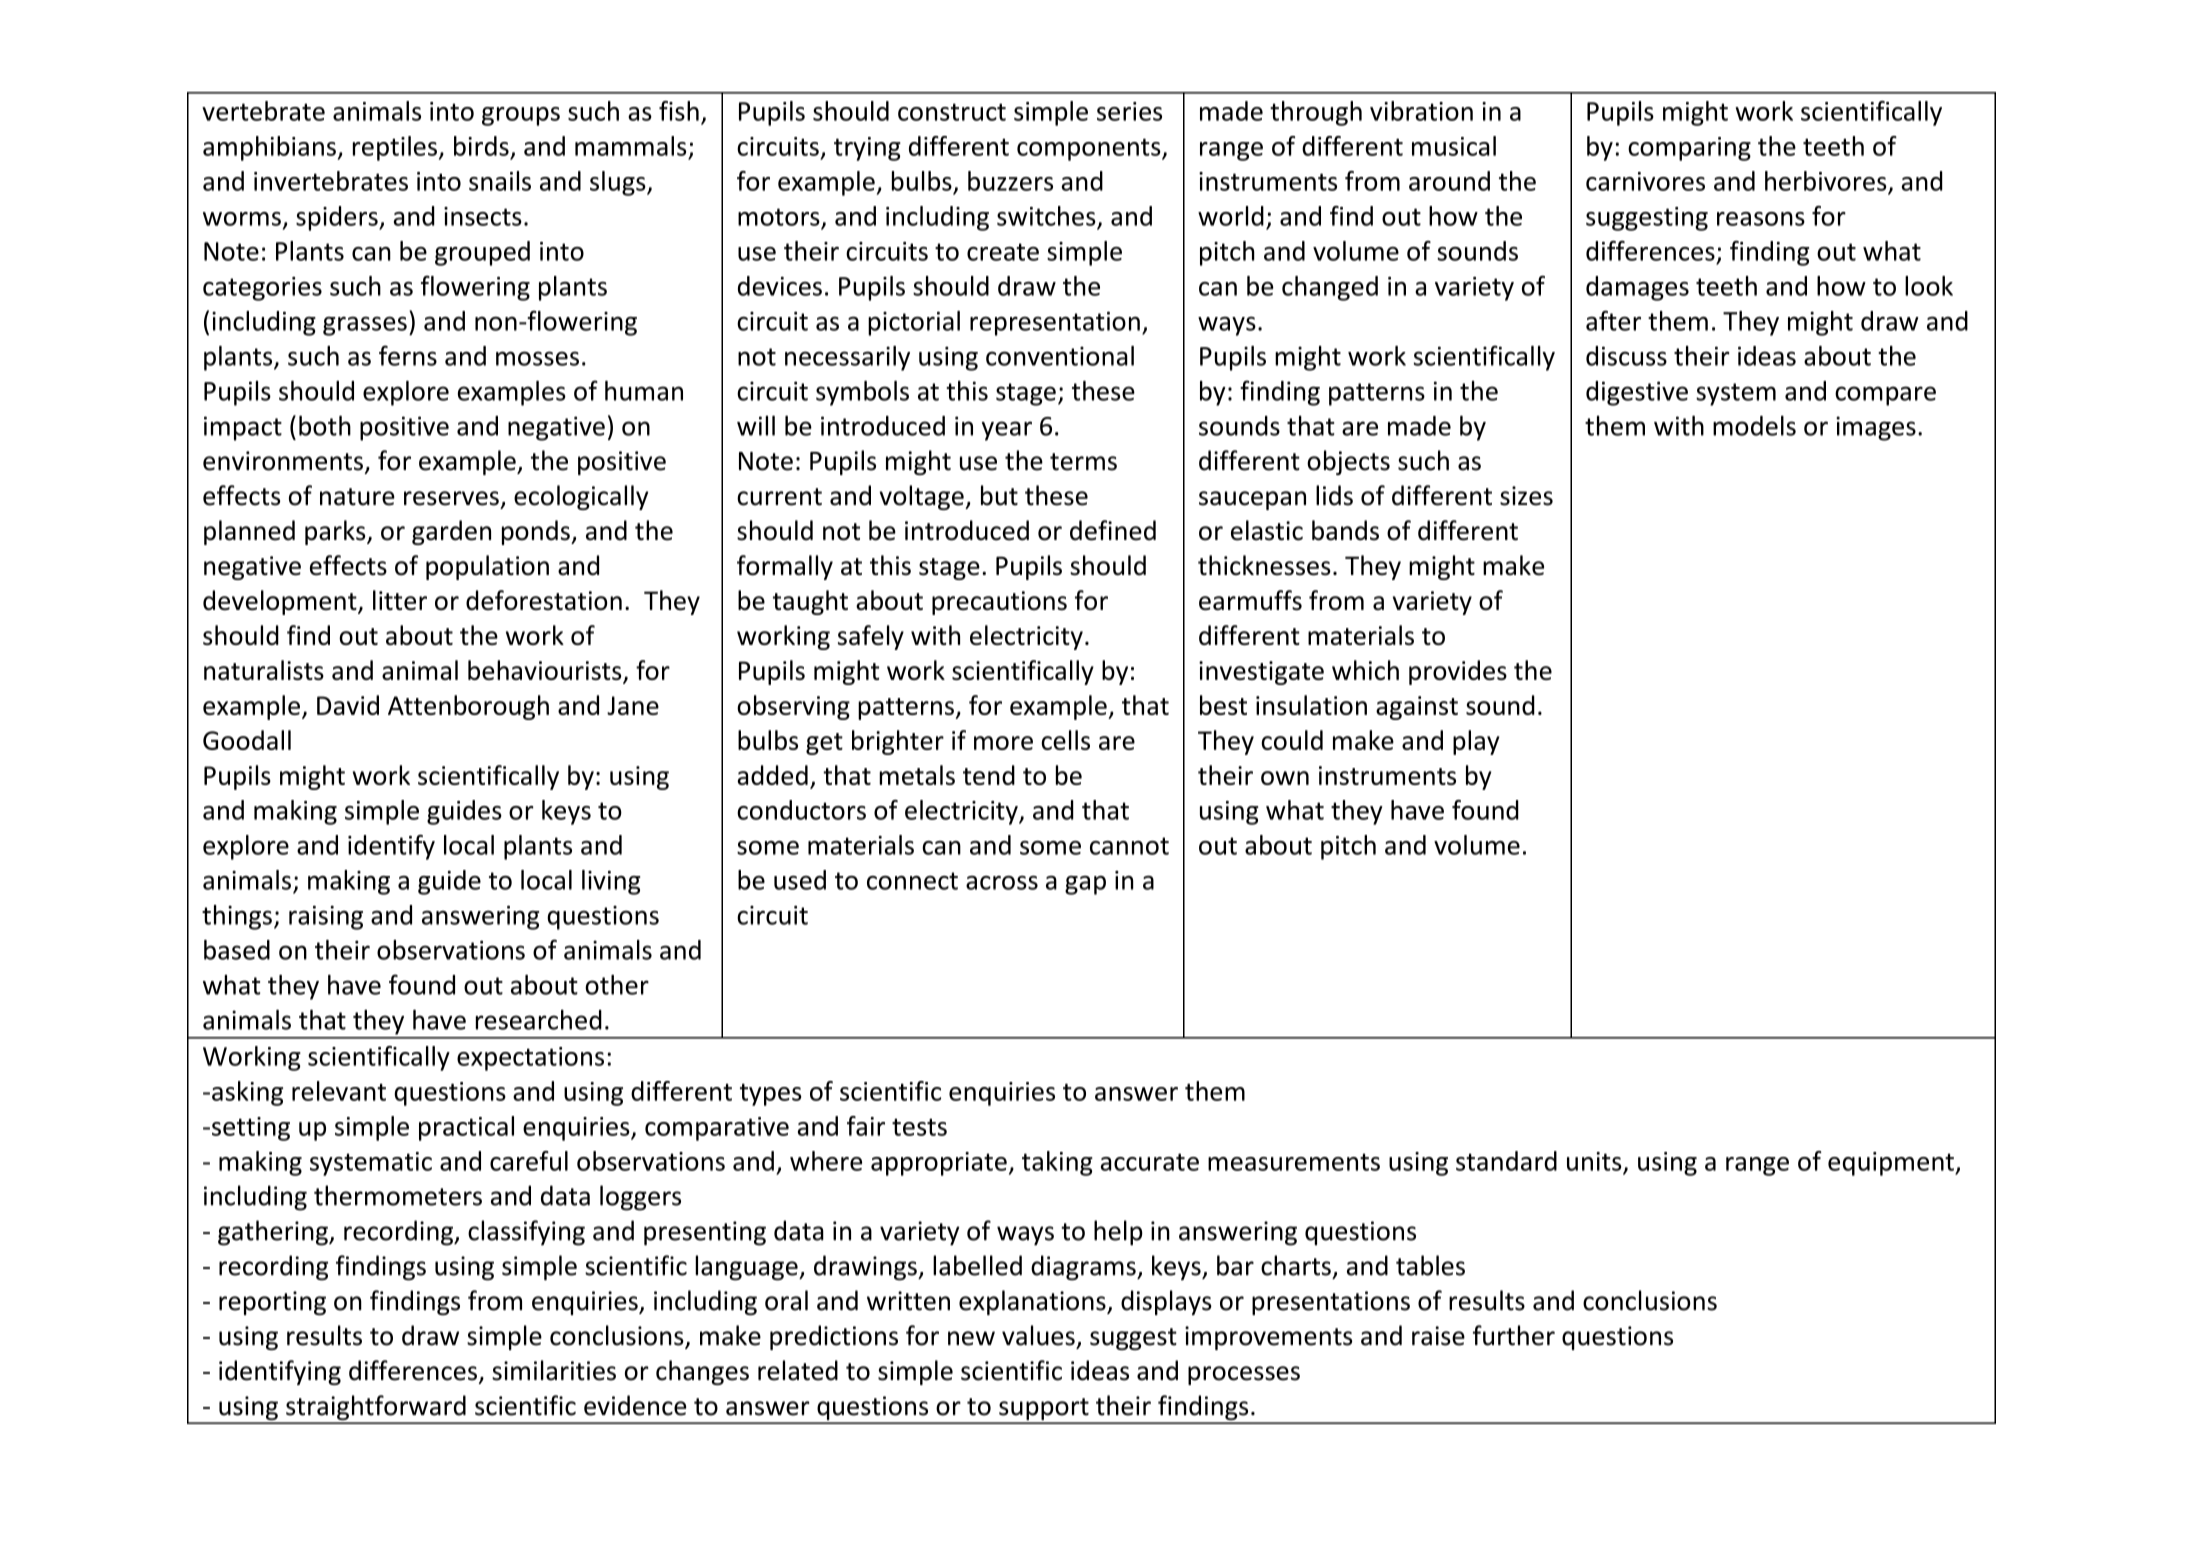  I want to click on cells, so click(1065, 740).
